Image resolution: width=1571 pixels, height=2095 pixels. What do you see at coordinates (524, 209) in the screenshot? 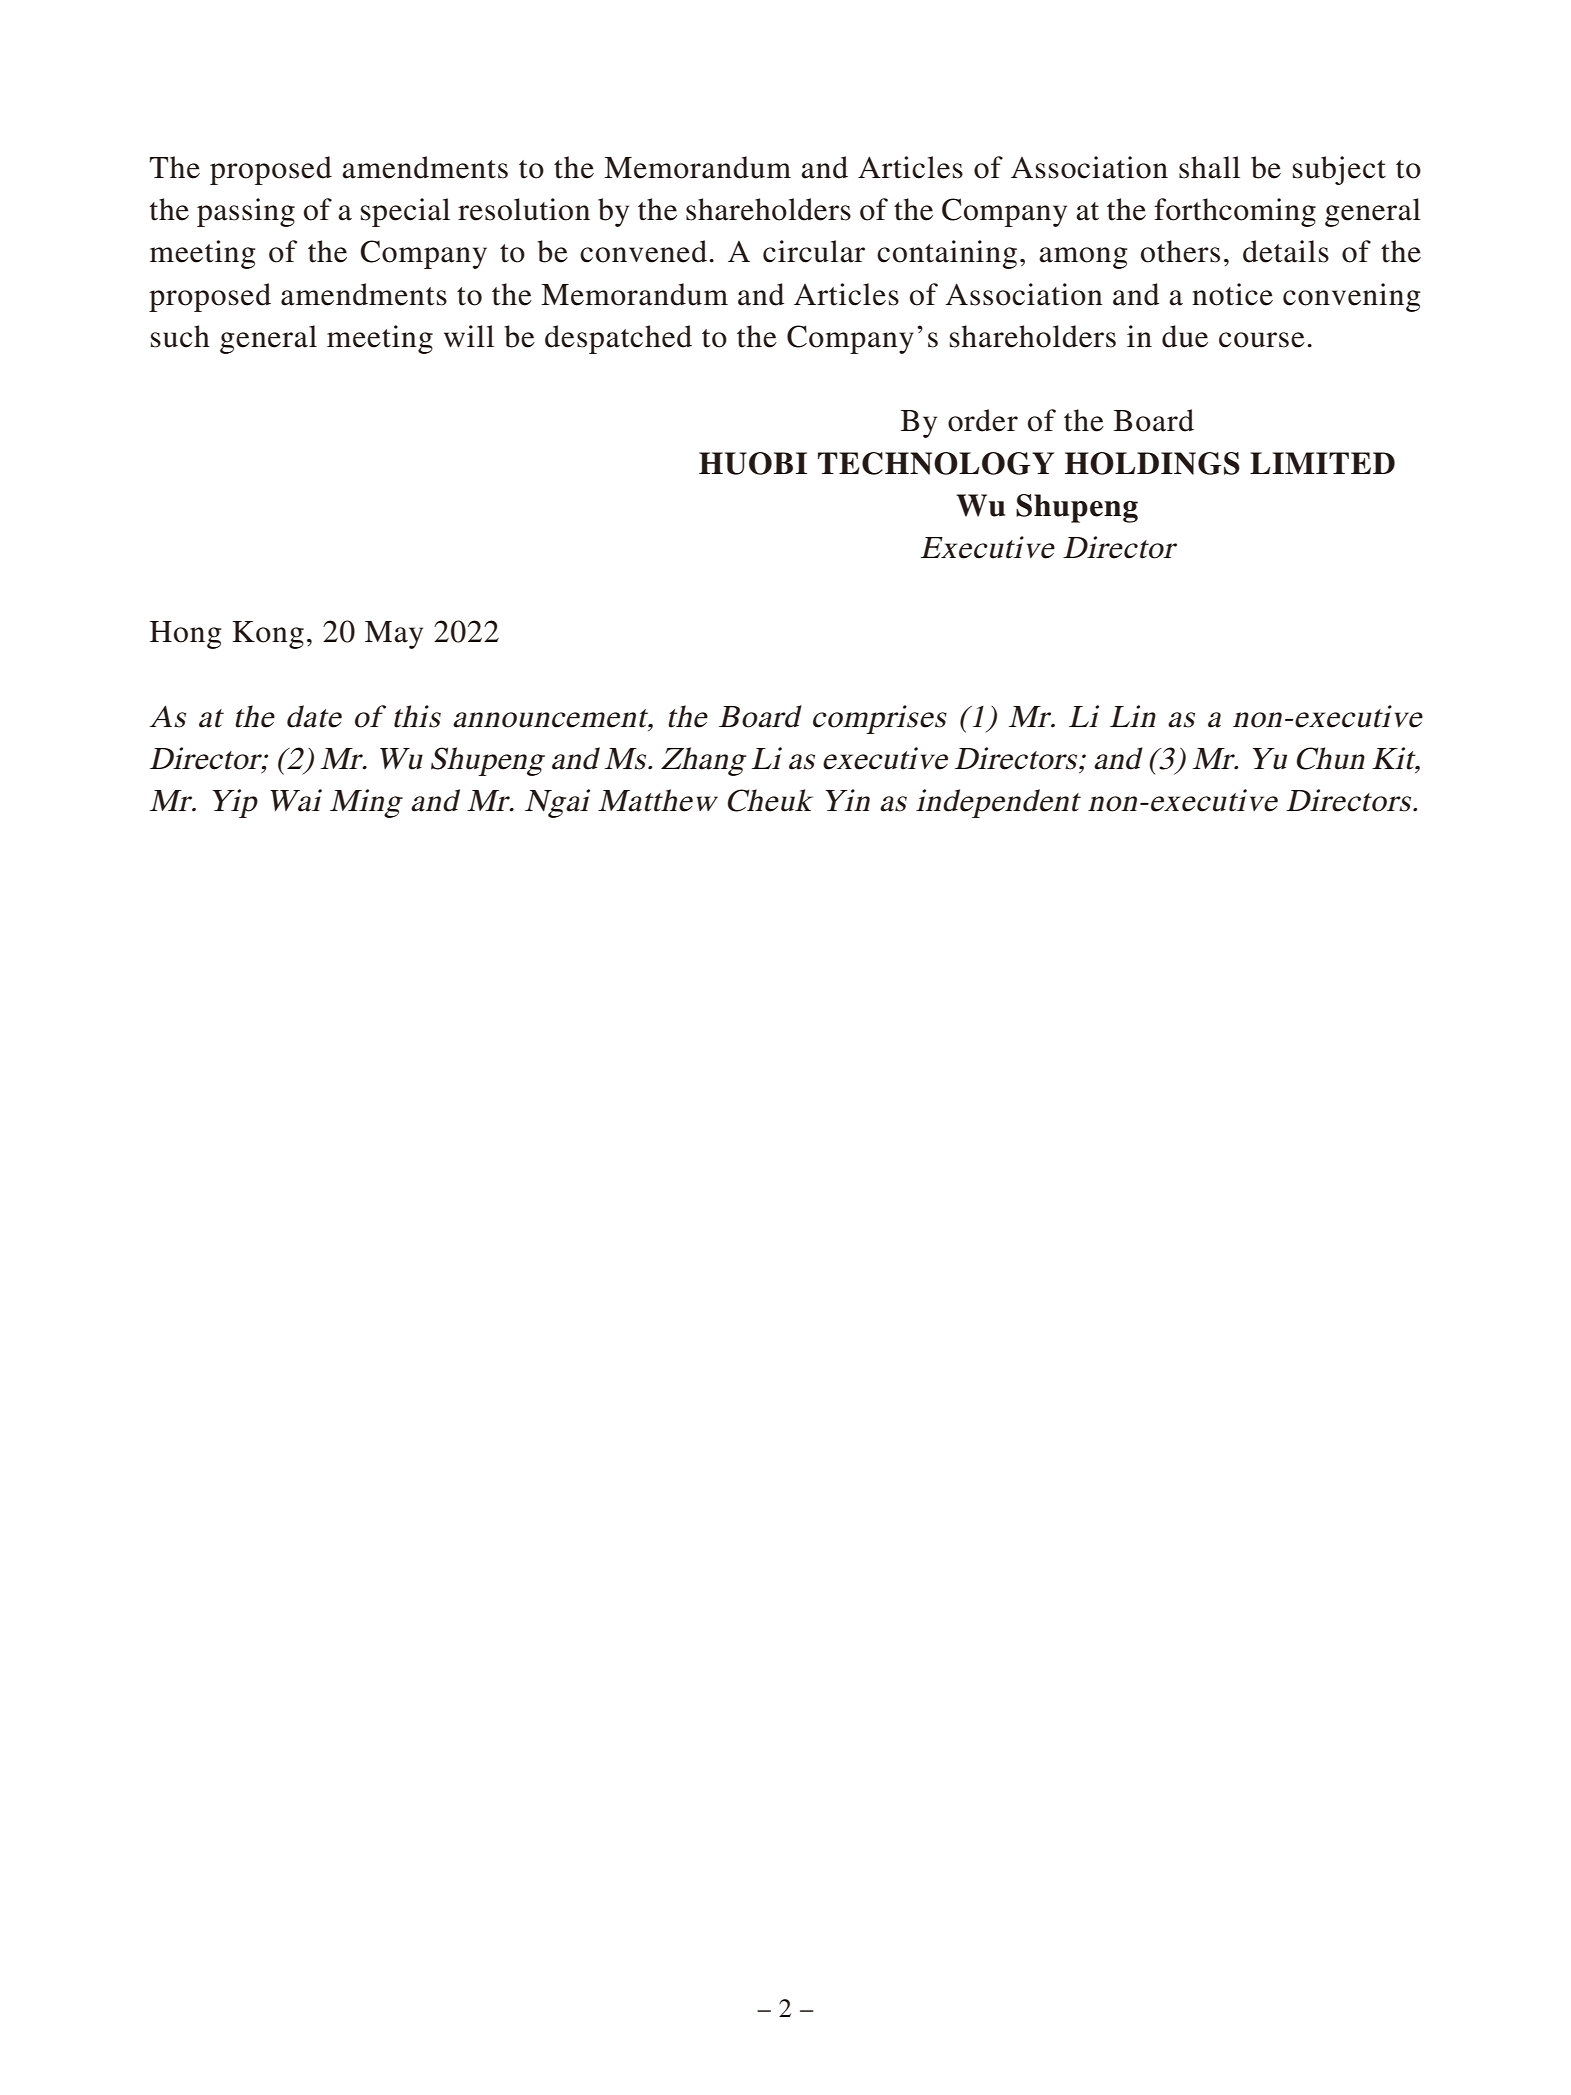
I see `resolution` at bounding box center [524, 209].
